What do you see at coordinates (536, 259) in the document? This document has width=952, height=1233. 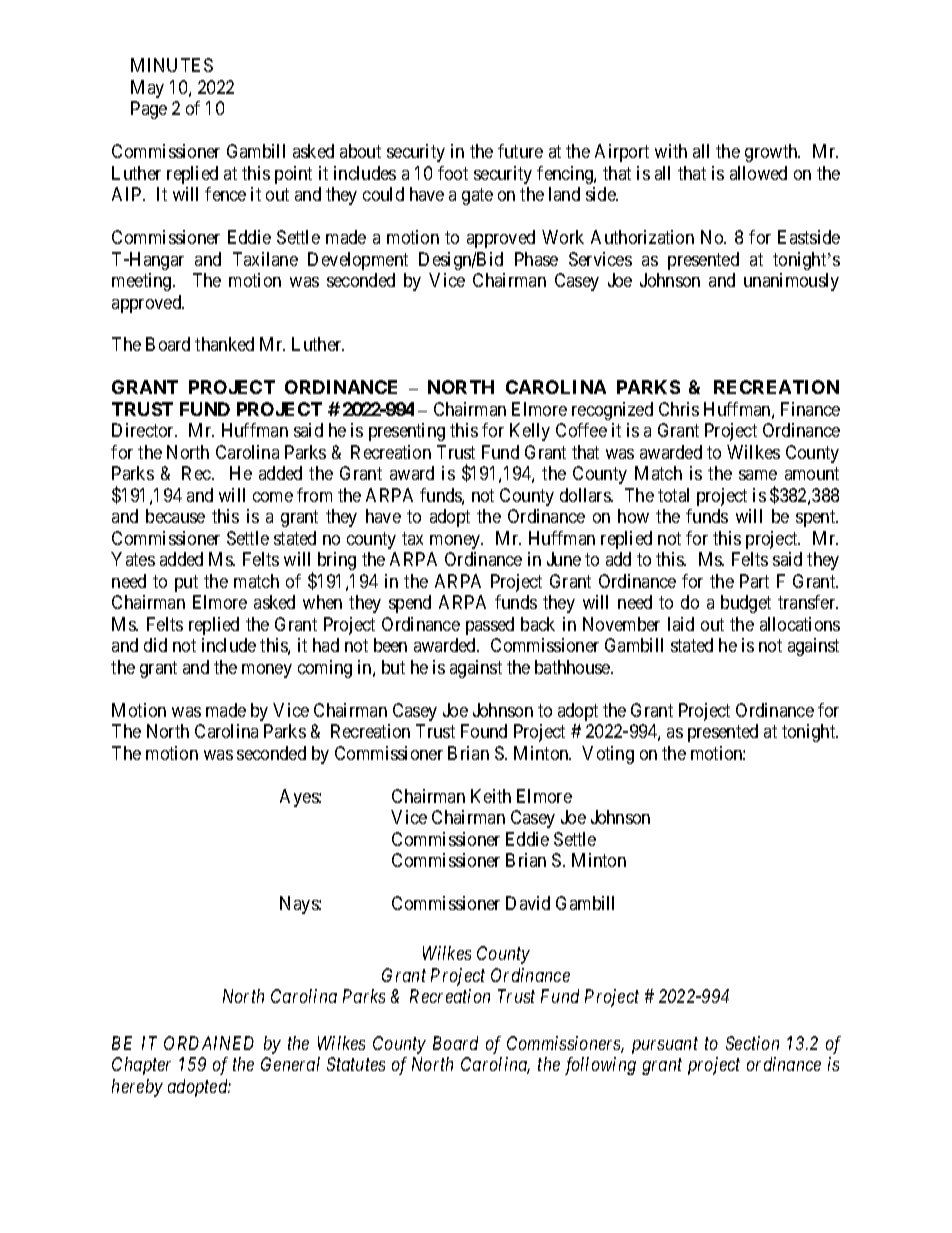 I see `Phase` at bounding box center [536, 259].
